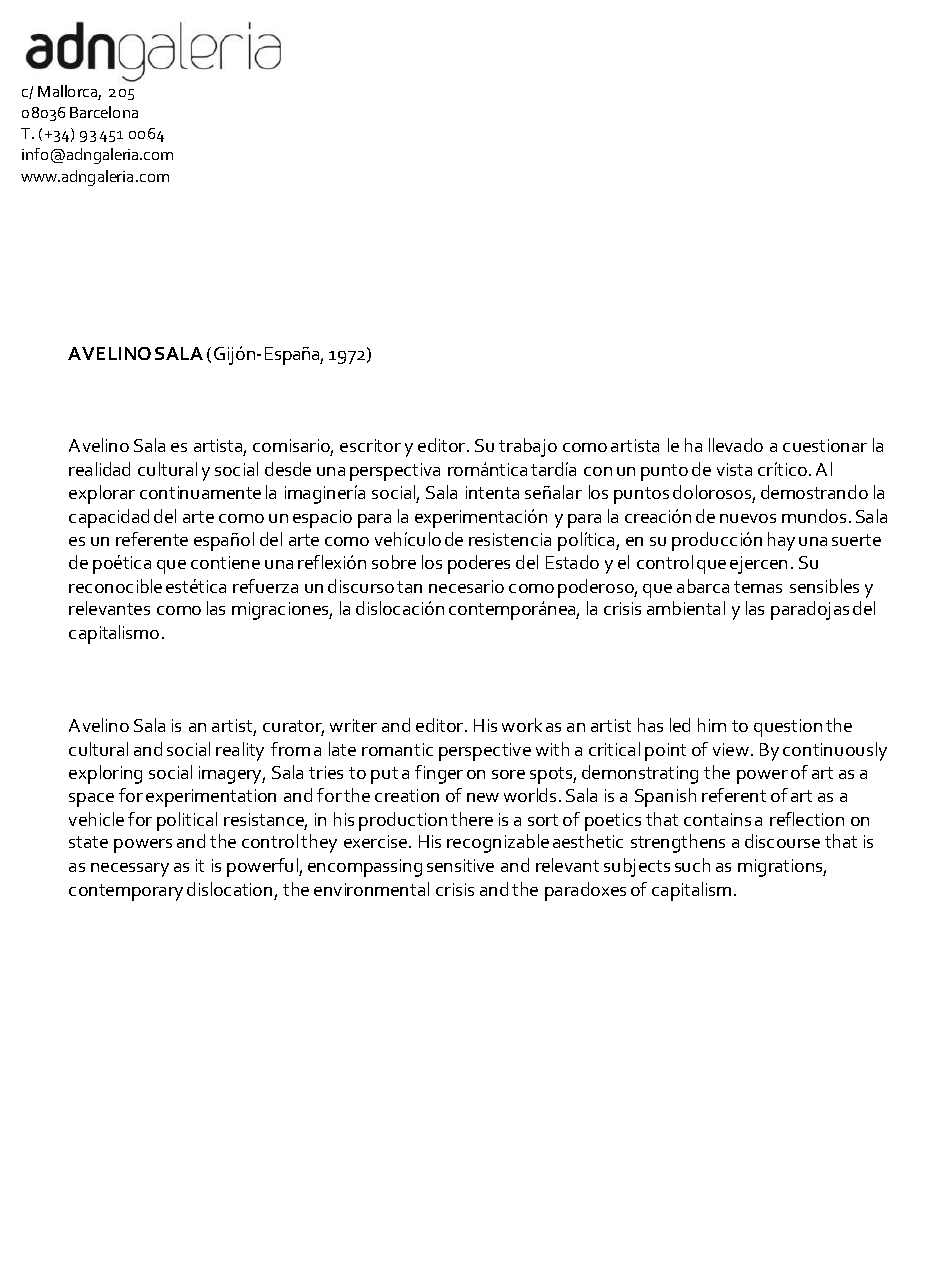  What do you see at coordinates (572, 562) in the image?
I see `Estado` at bounding box center [572, 562].
